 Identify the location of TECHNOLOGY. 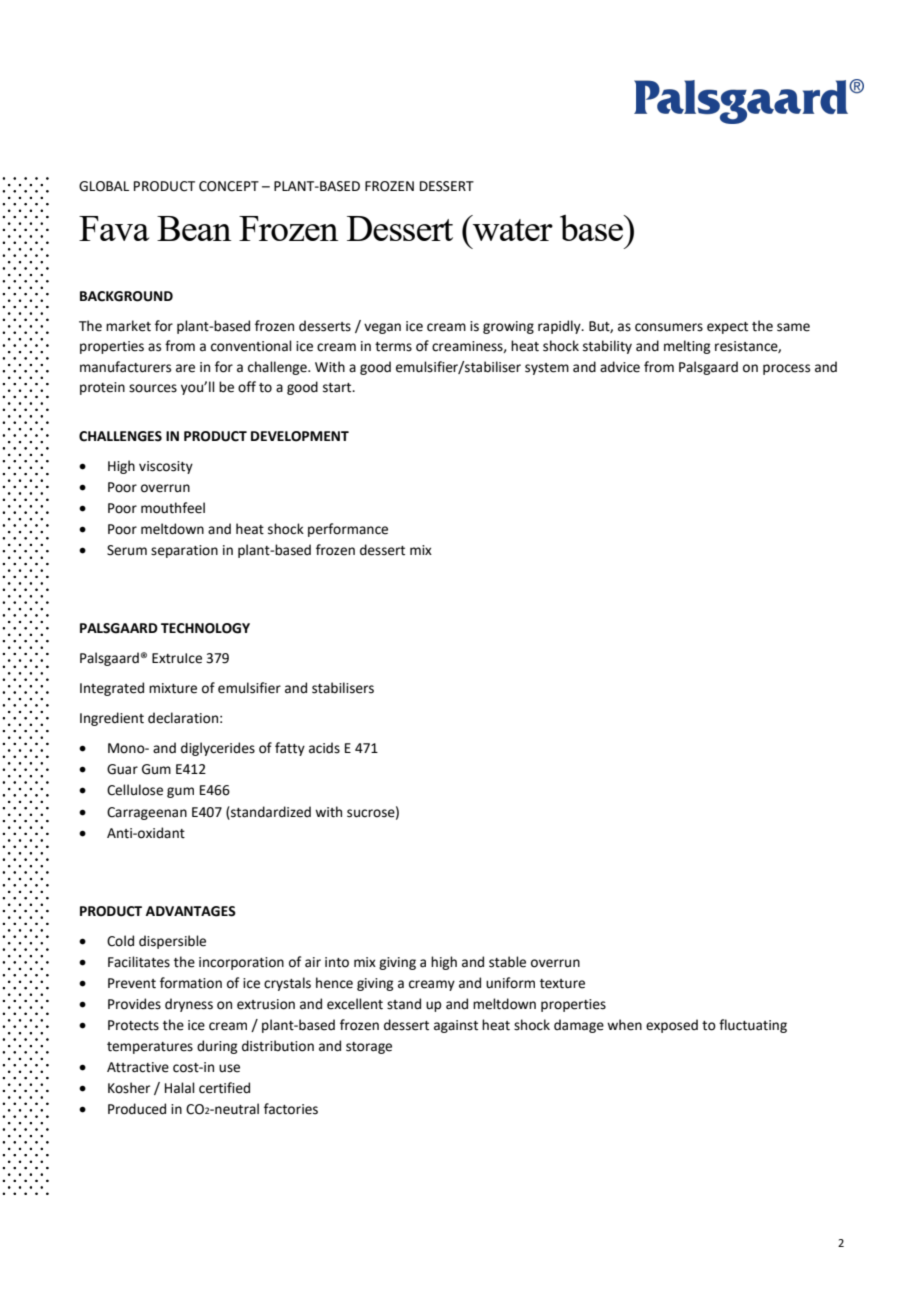
(205, 628).
